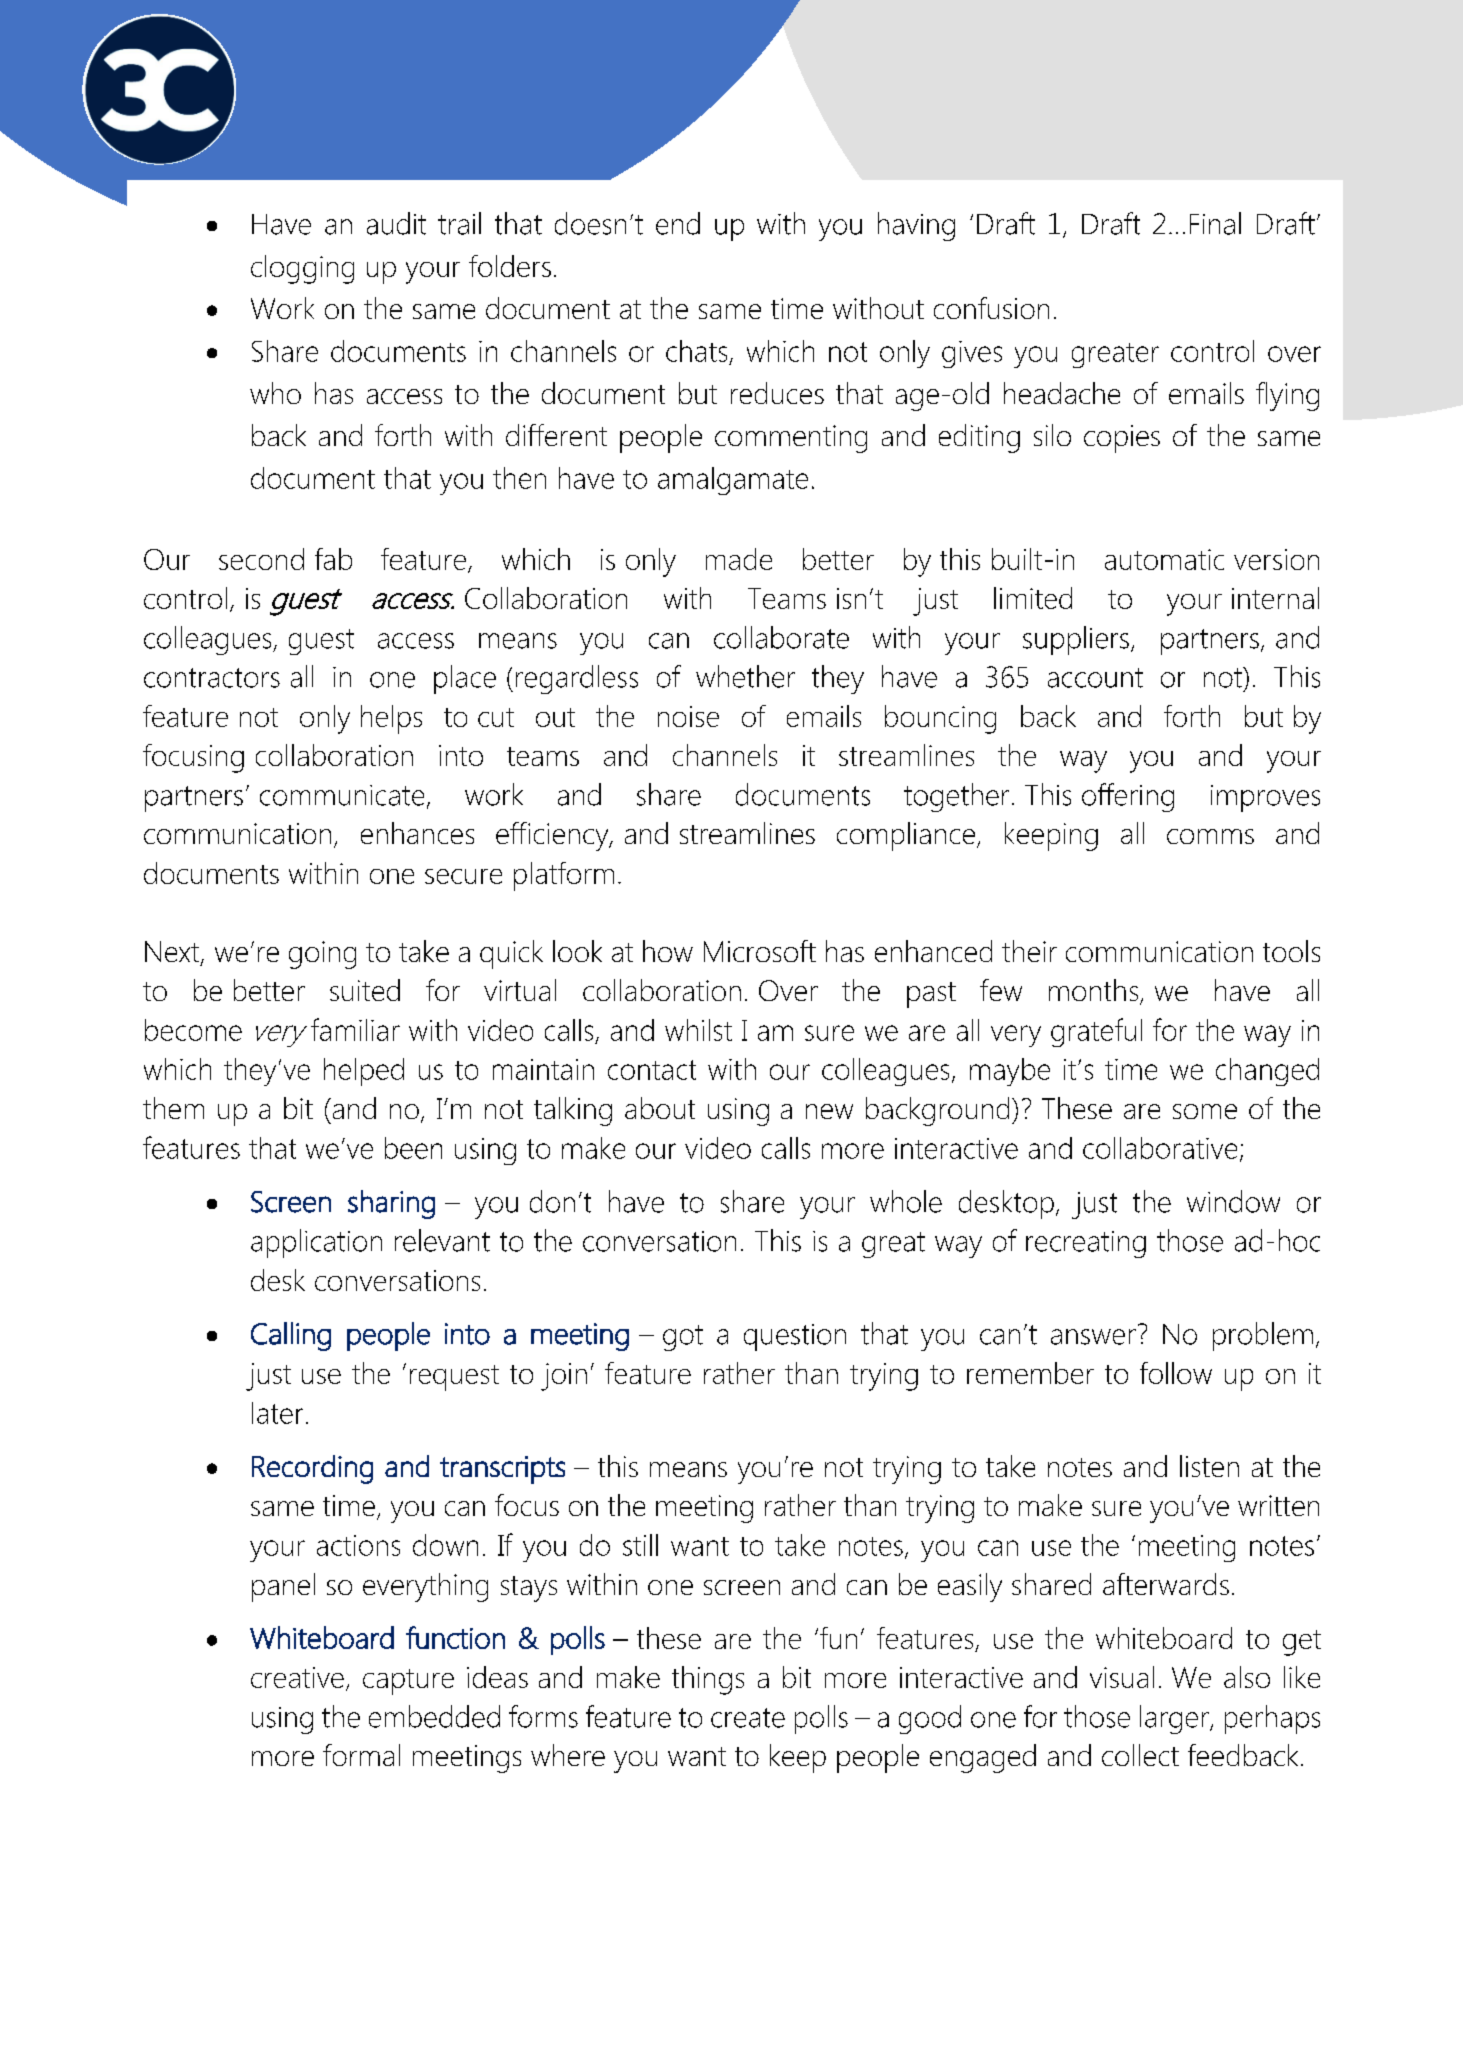 Image resolution: width=1463 pixels, height=2069 pixels. Describe the element at coordinates (322, 955) in the screenshot. I see `going` at that location.
